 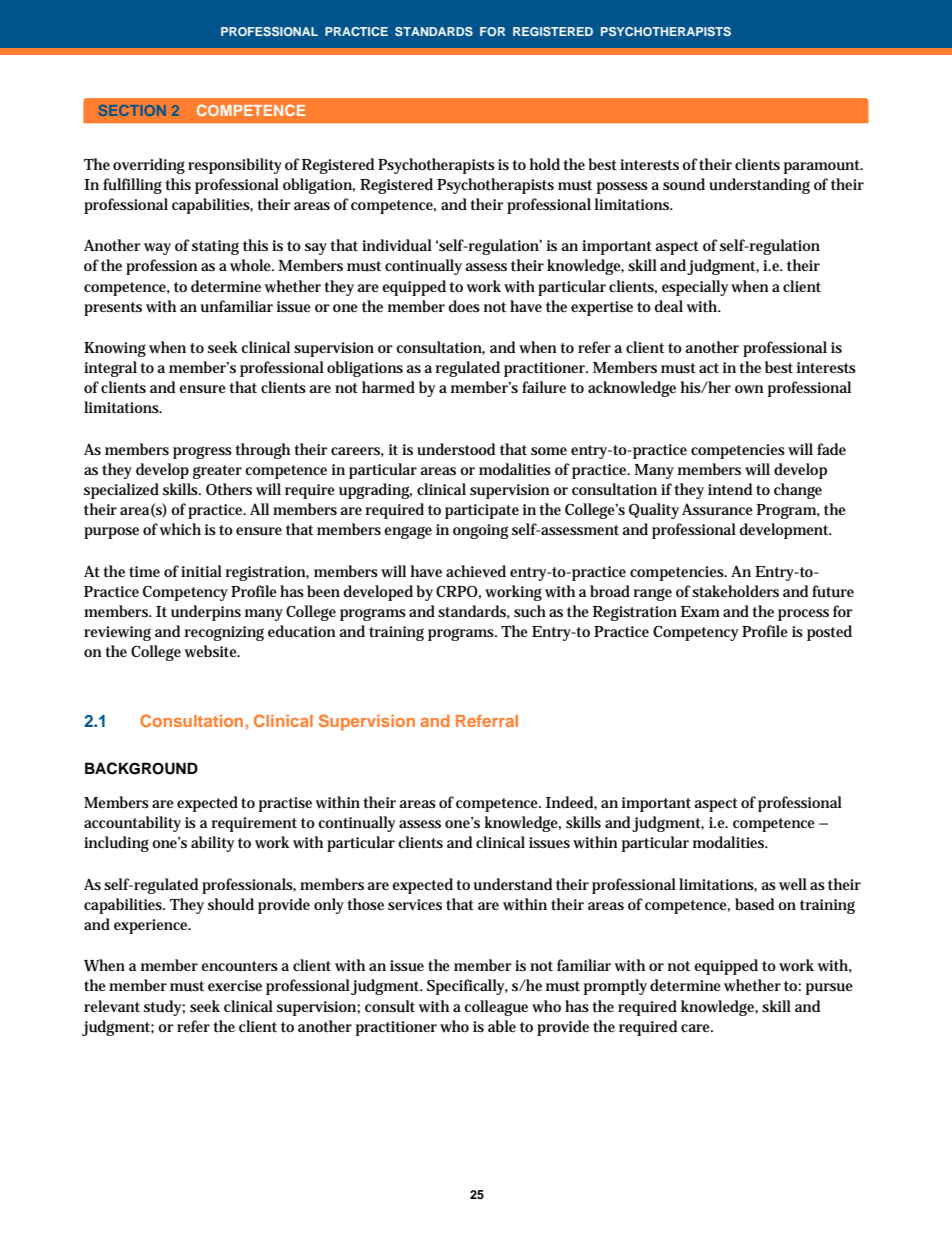 What do you see at coordinates (829, 989) in the screenshot?
I see `pursue` at bounding box center [829, 989].
